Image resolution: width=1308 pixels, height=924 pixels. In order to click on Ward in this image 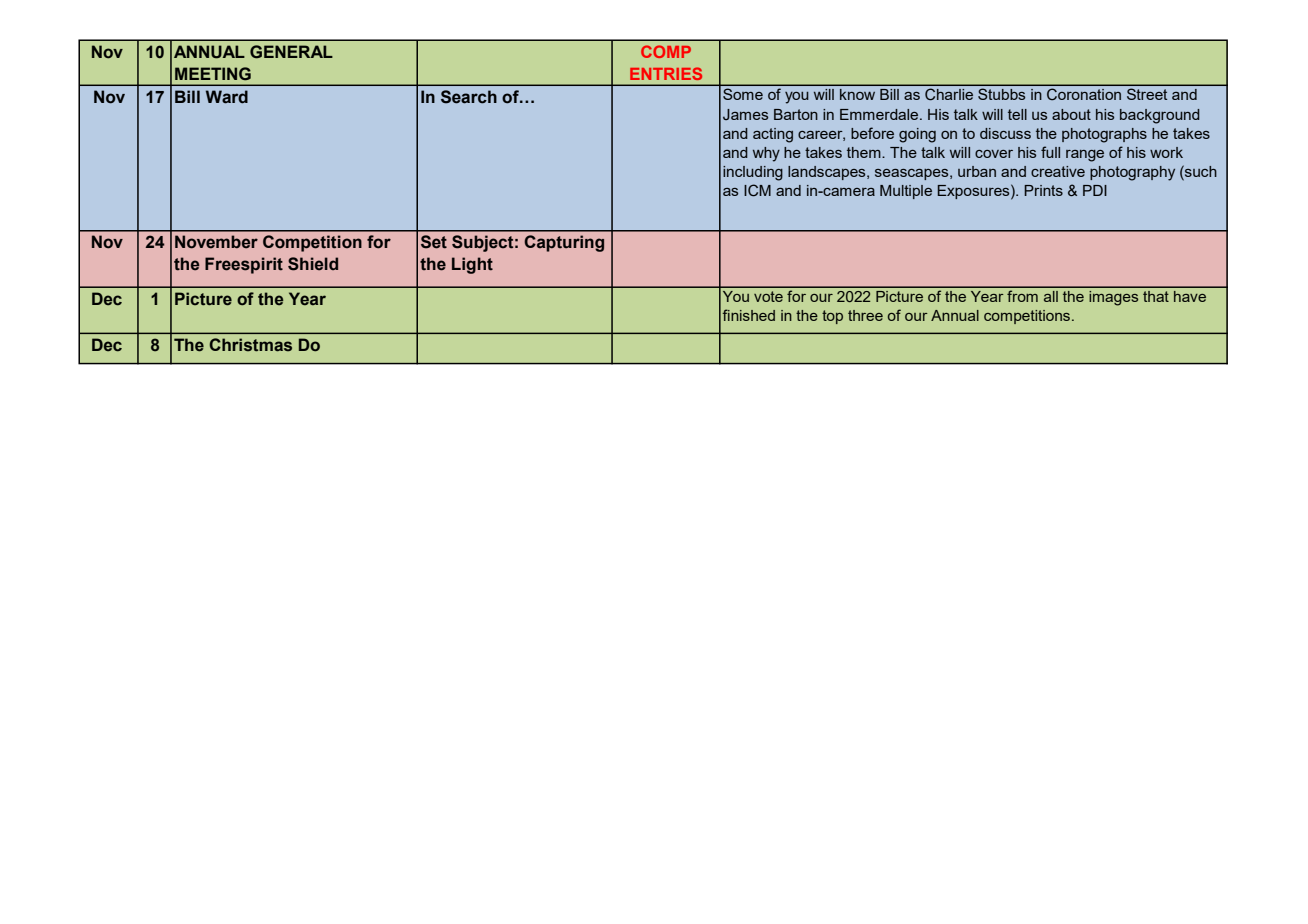, I will do `click(227, 97)`.
